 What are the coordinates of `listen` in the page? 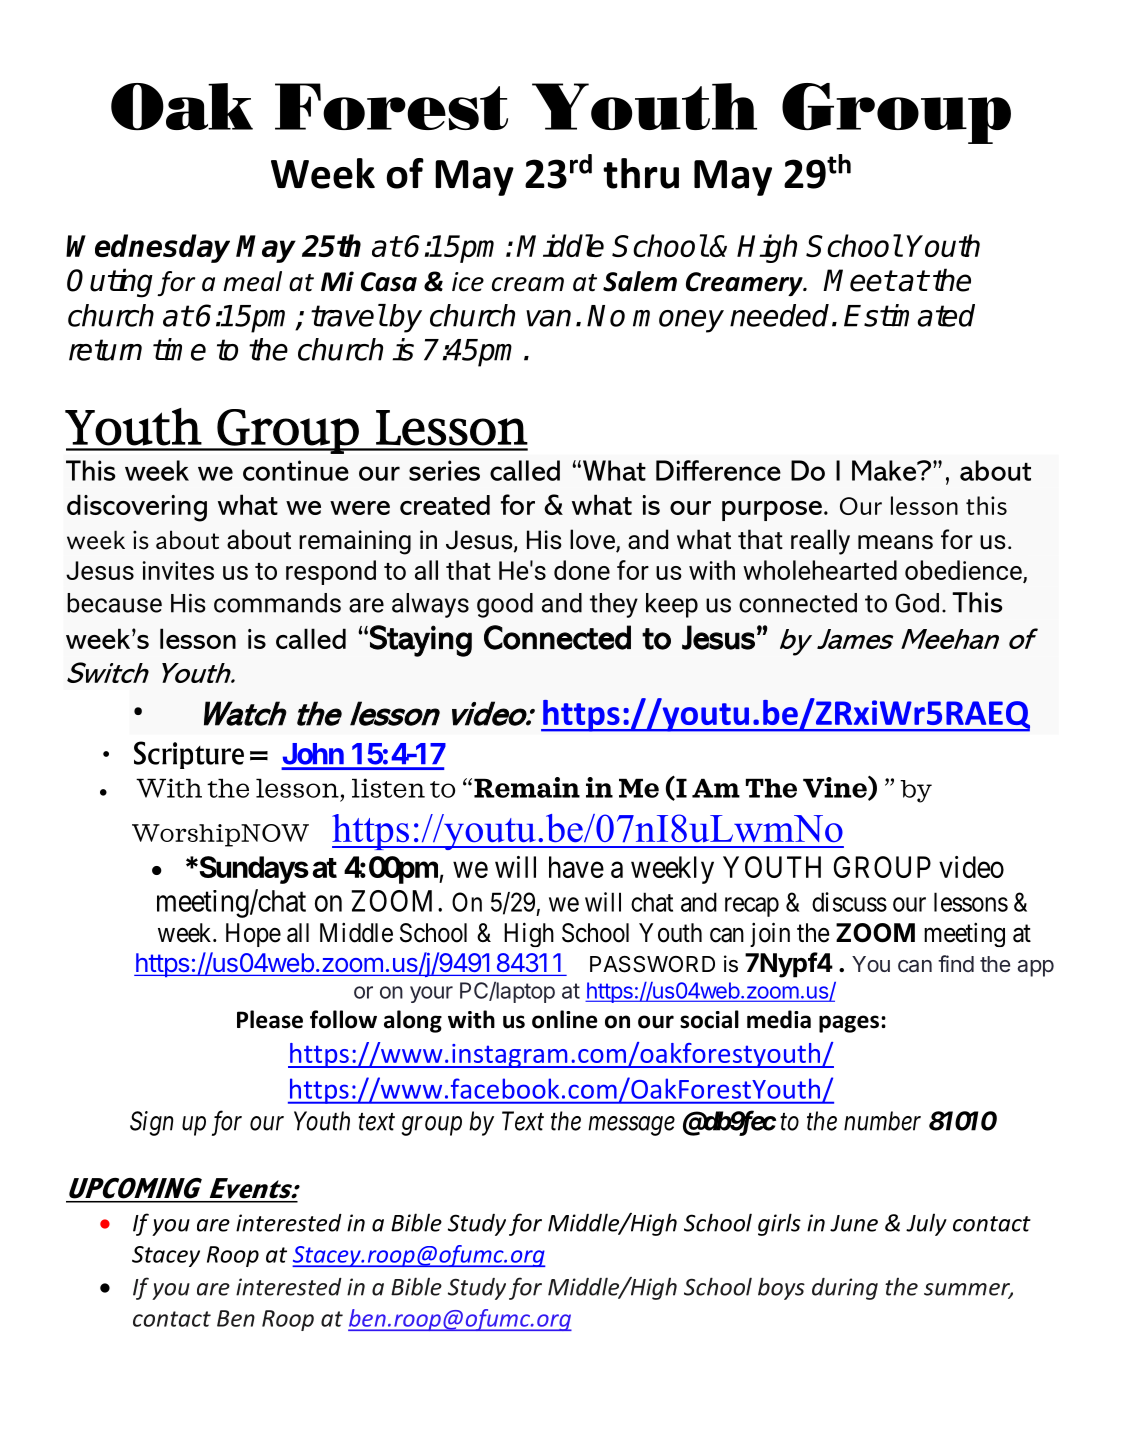 It's located at (388, 788).
